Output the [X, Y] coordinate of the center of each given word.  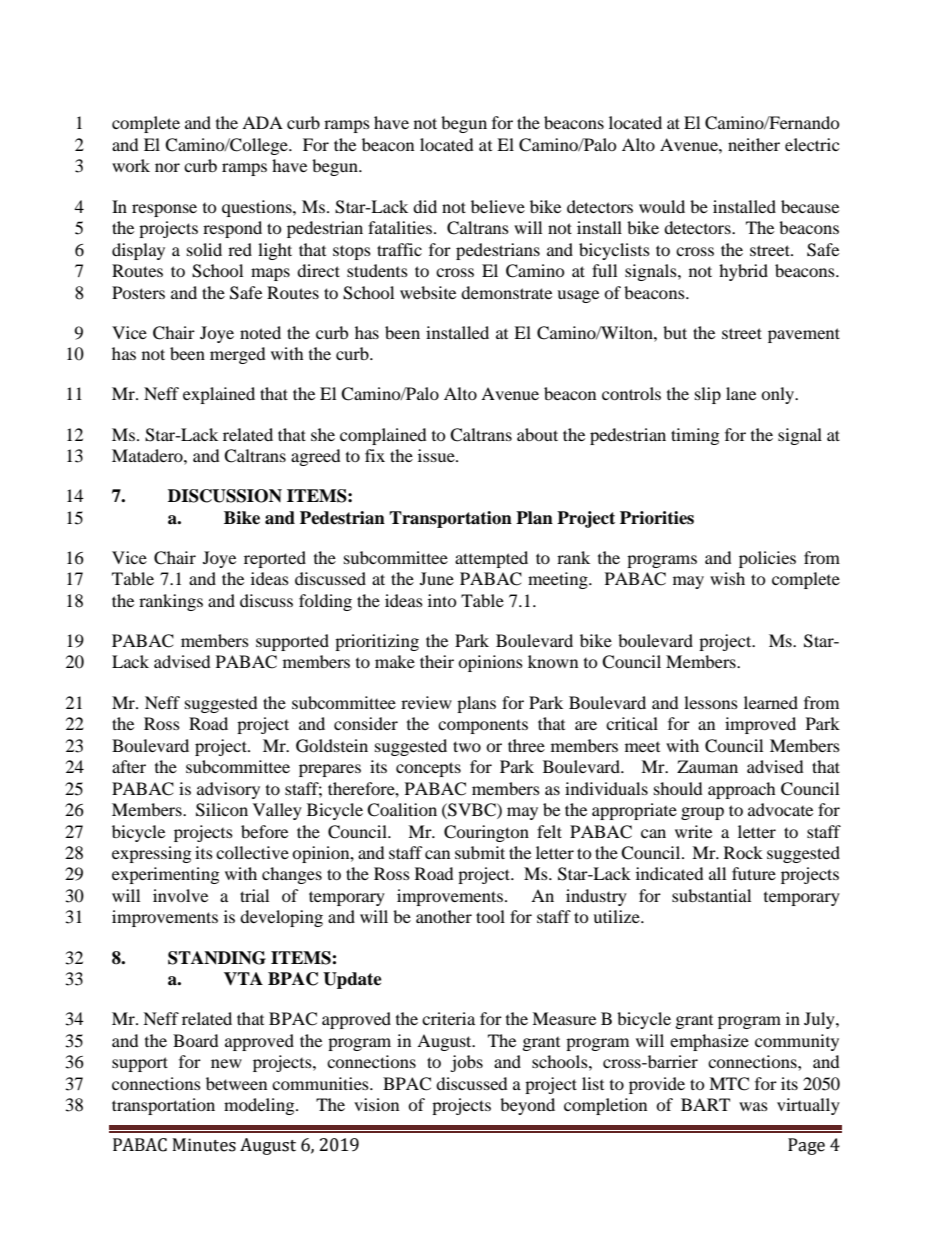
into [442, 600]
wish [727, 578]
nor [167, 167]
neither [754, 144]
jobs [466, 1063]
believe [498, 206]
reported [275, 559]
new [226, 1063]
